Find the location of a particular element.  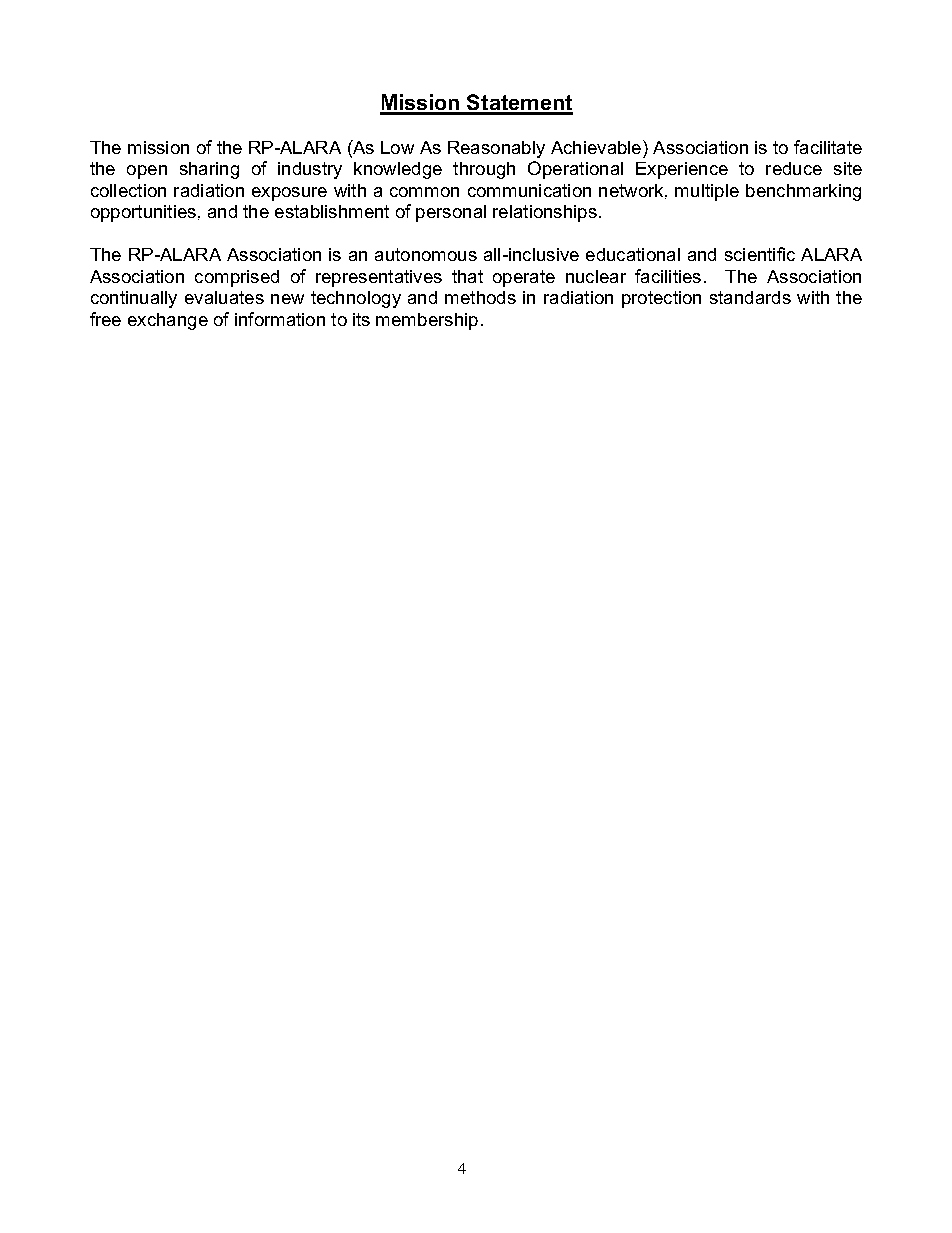

opportunities is located at coordinates (143, 213).
